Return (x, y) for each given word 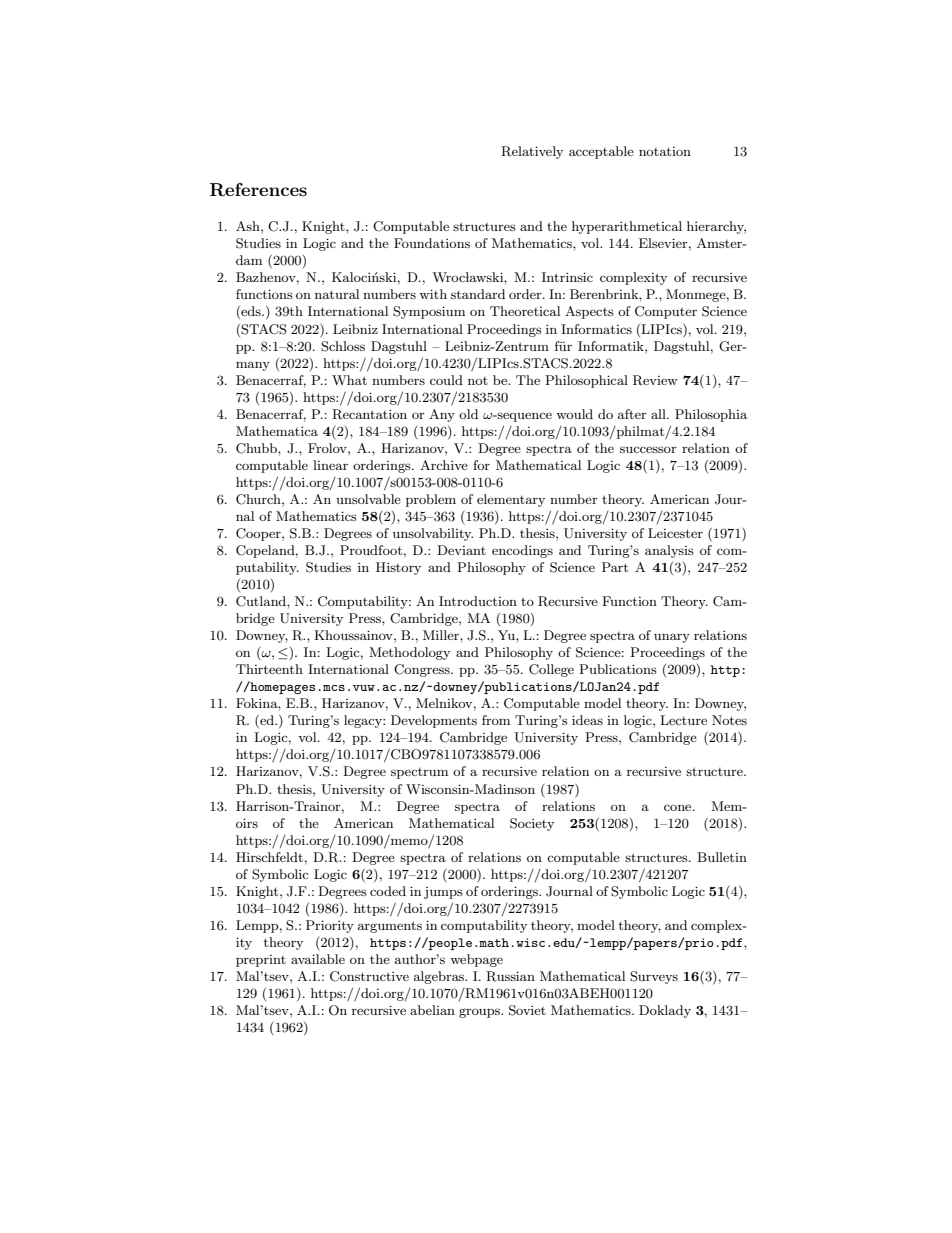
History (398, 568)
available (318, 959)
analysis (669, 551)
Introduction (478, 601)
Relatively (532, 152)
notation (665, 151)
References (258, 190)
